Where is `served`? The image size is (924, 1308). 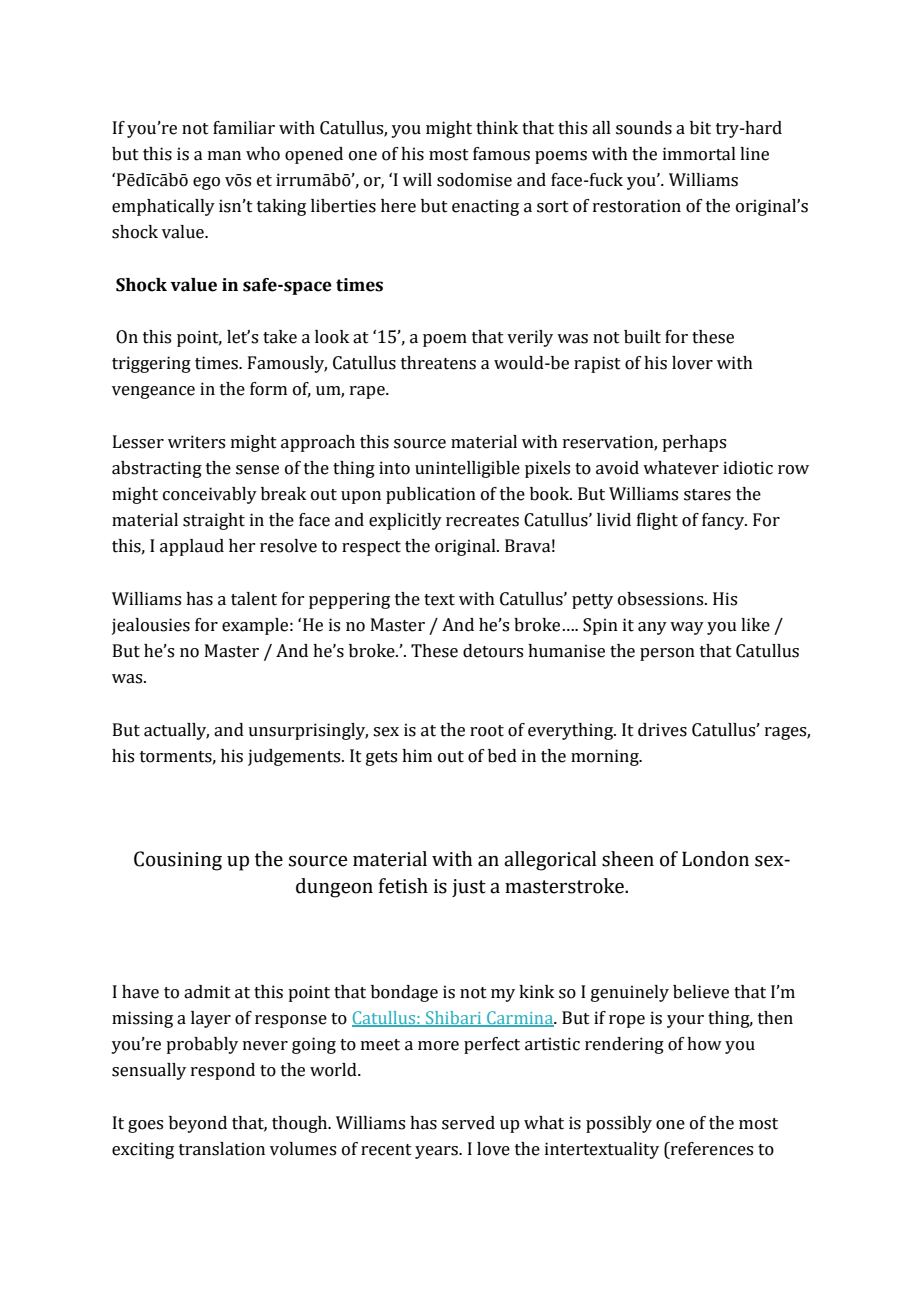
served is located at coordinates (468, 1123).
